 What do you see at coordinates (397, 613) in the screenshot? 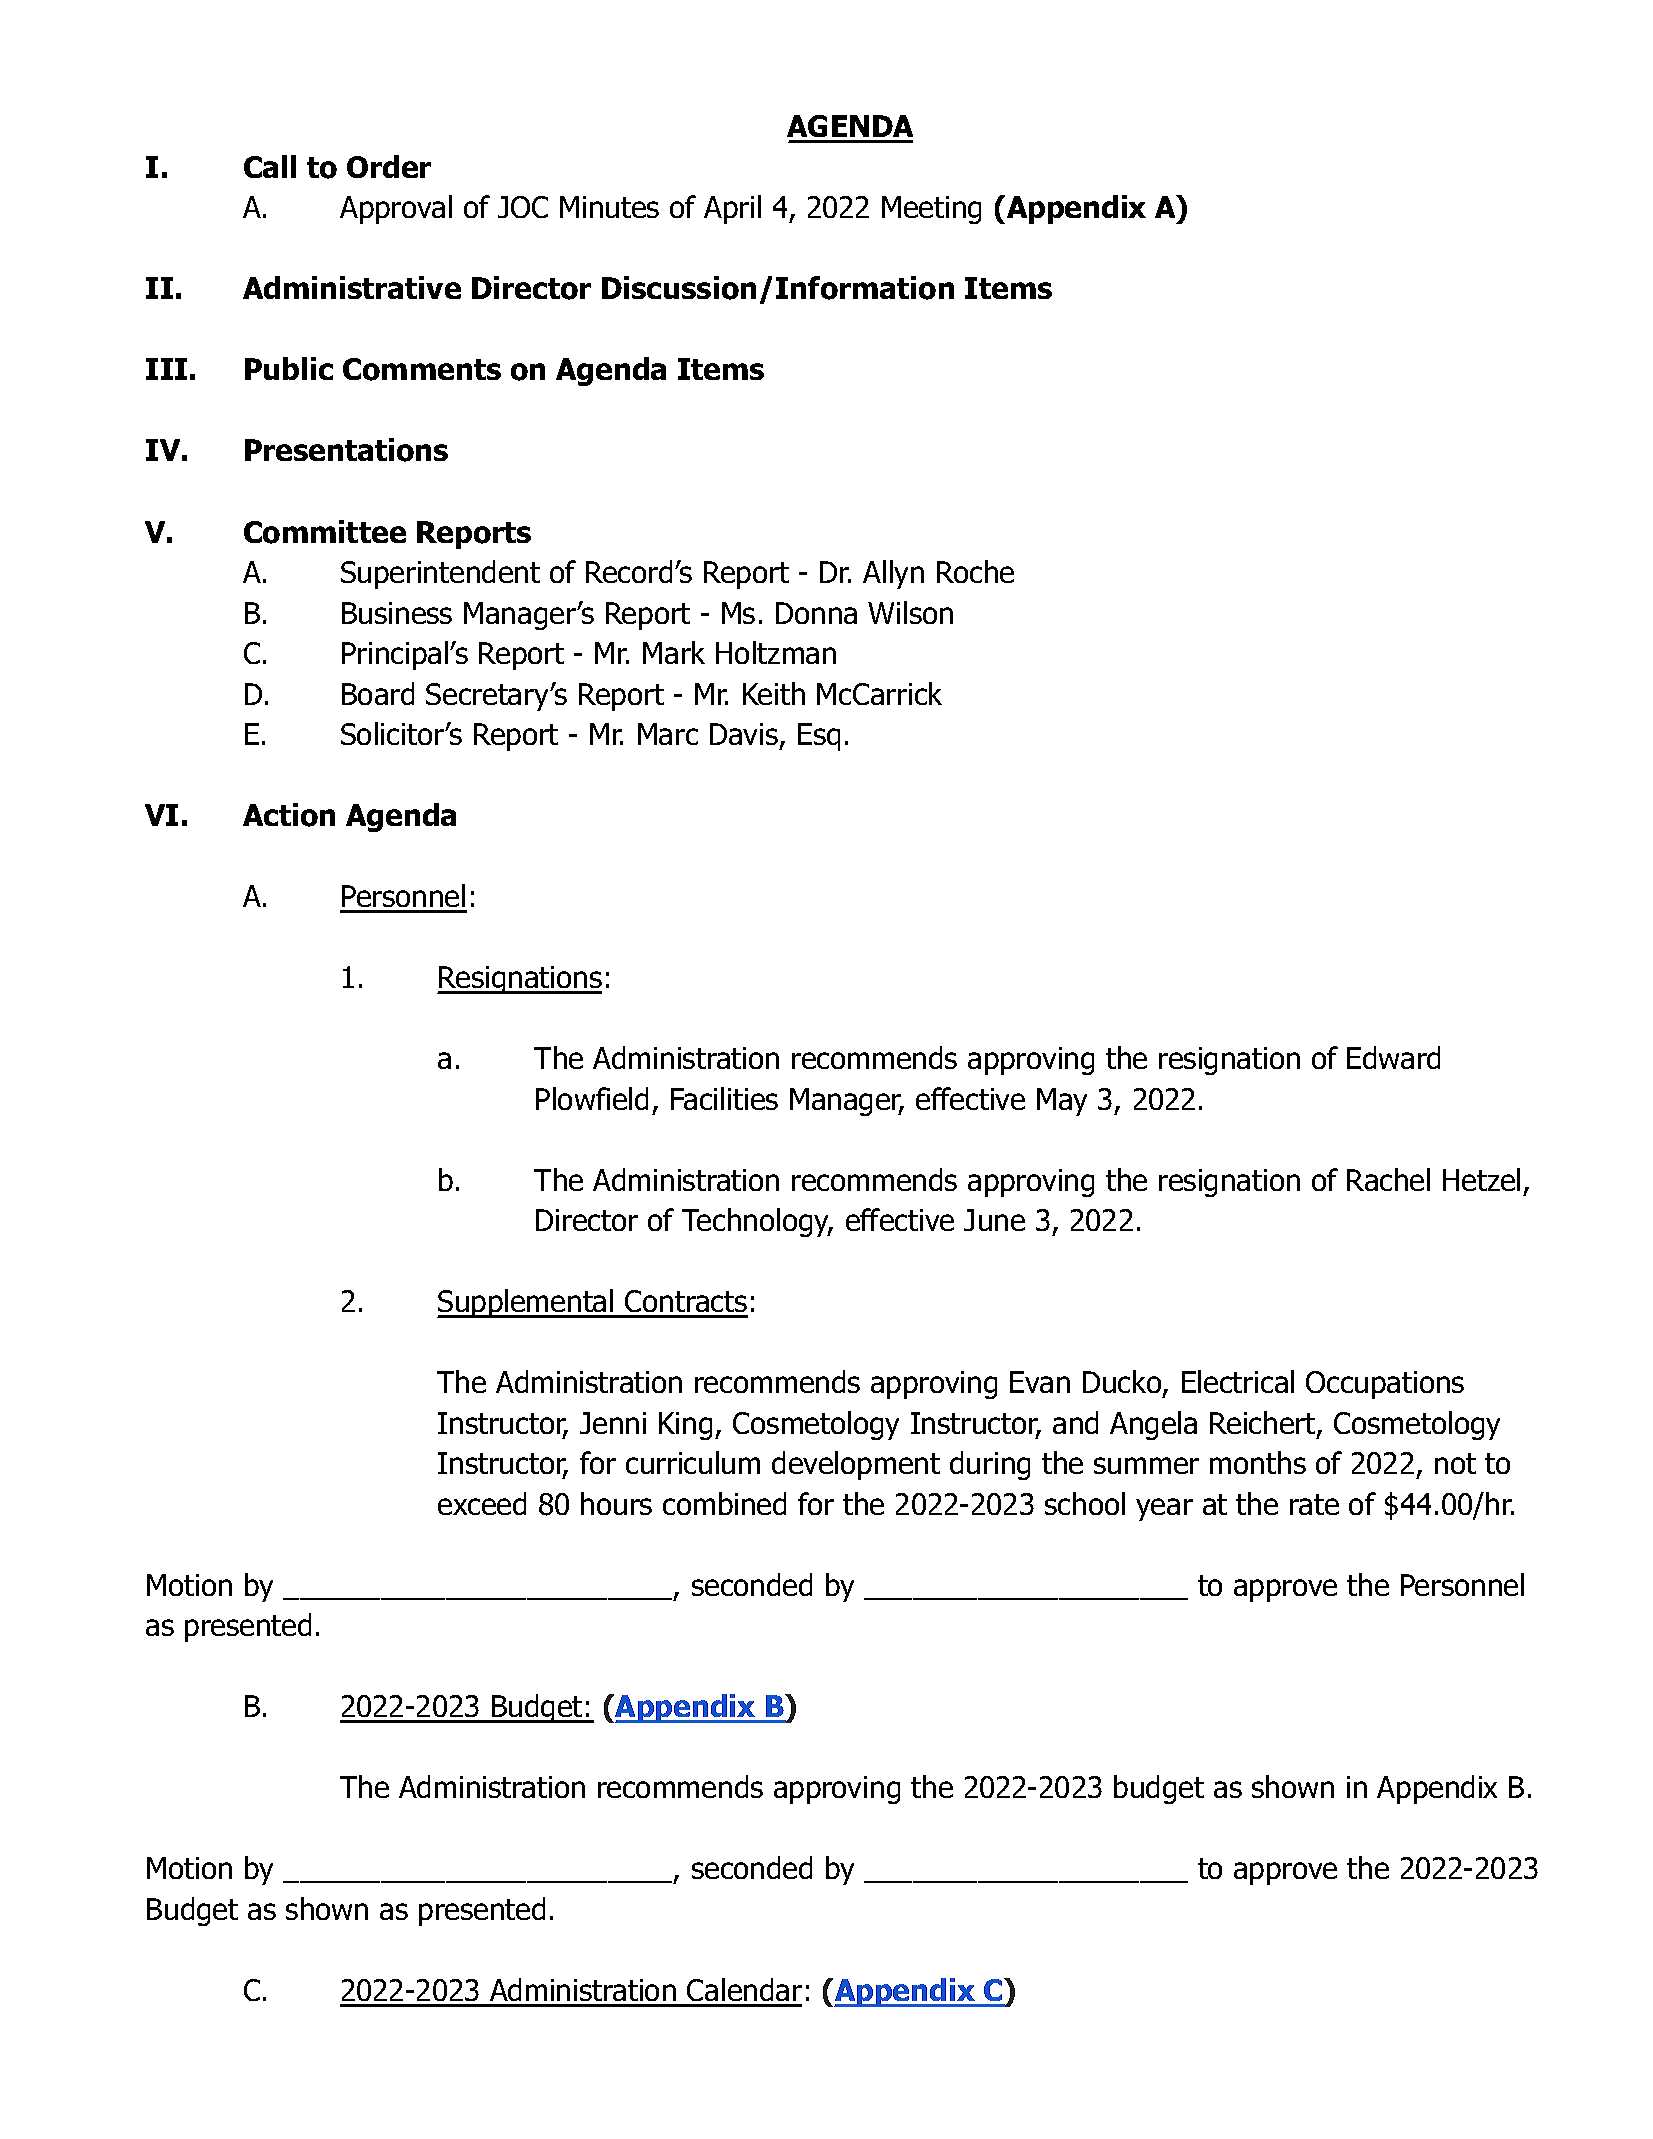
I see `Business` at bounding box center [397, 613].
